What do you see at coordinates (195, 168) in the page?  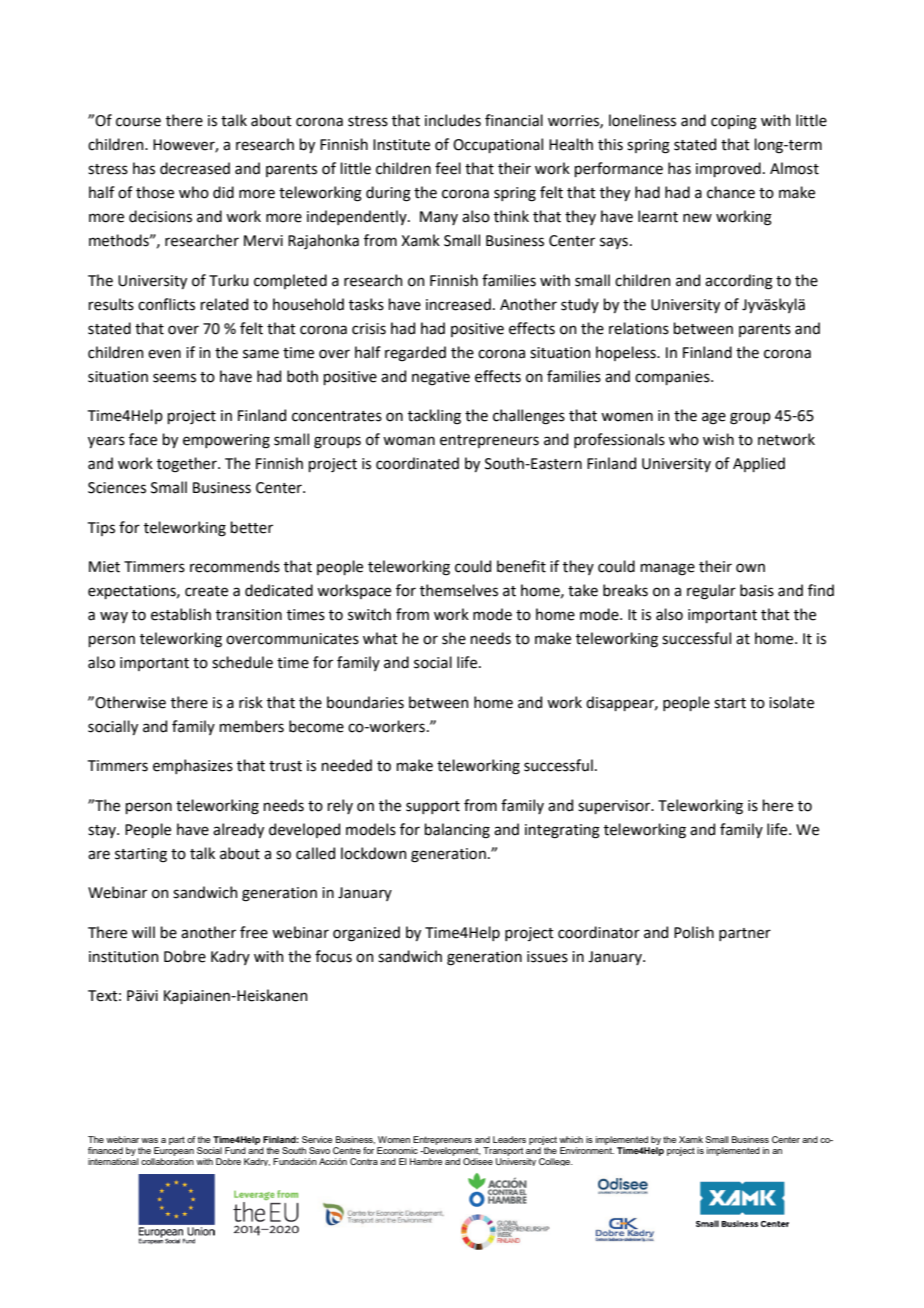 I see `decreased` at bounding box center [195, 168].
